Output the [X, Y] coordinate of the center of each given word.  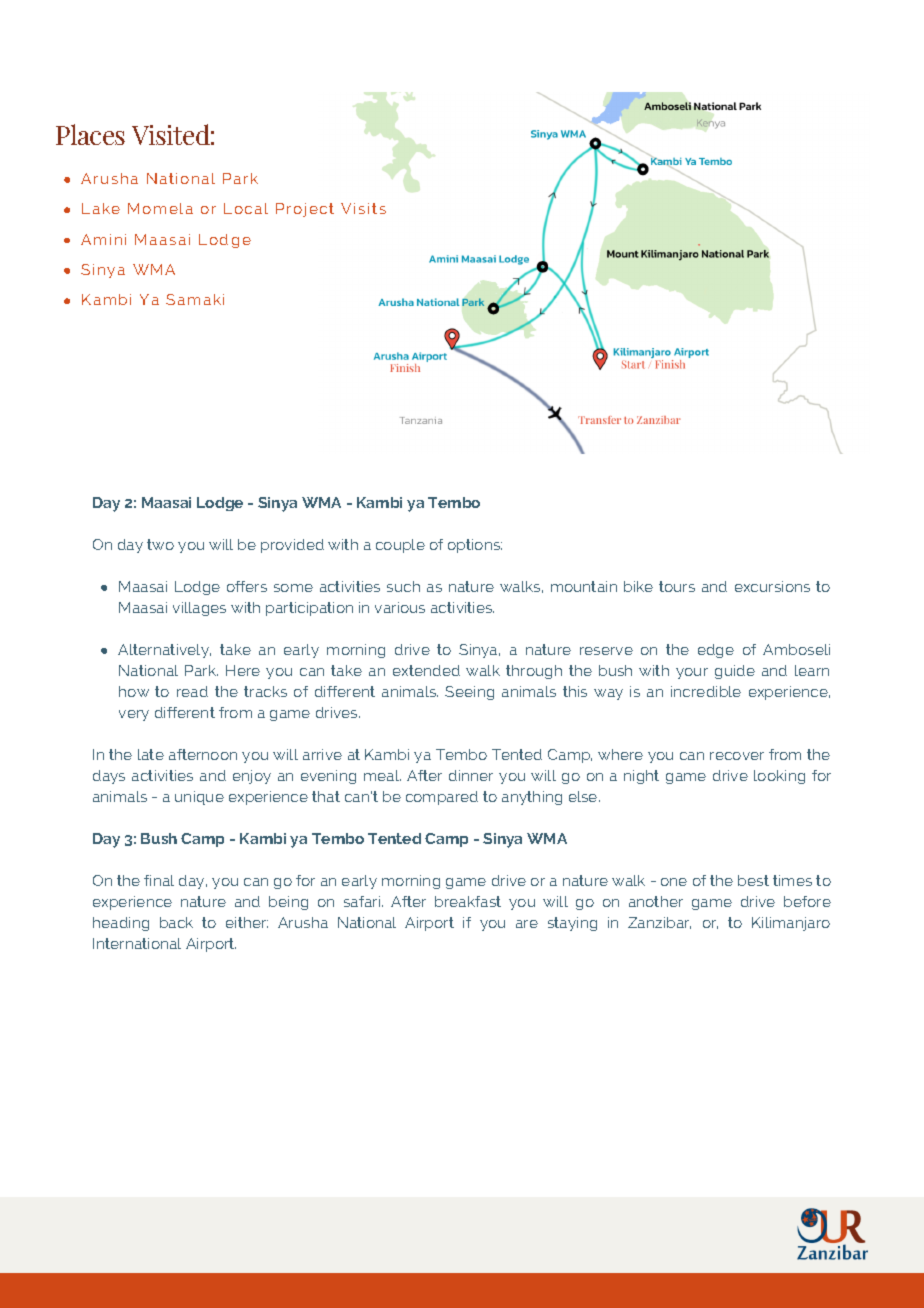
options [475, 546]
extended [426, 670]
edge [716, 651]
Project [305, 210]
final [159, 880]
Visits [363, 208]
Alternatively [164, 651]
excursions [772, 586]
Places [90, 134]
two [160, 544]
